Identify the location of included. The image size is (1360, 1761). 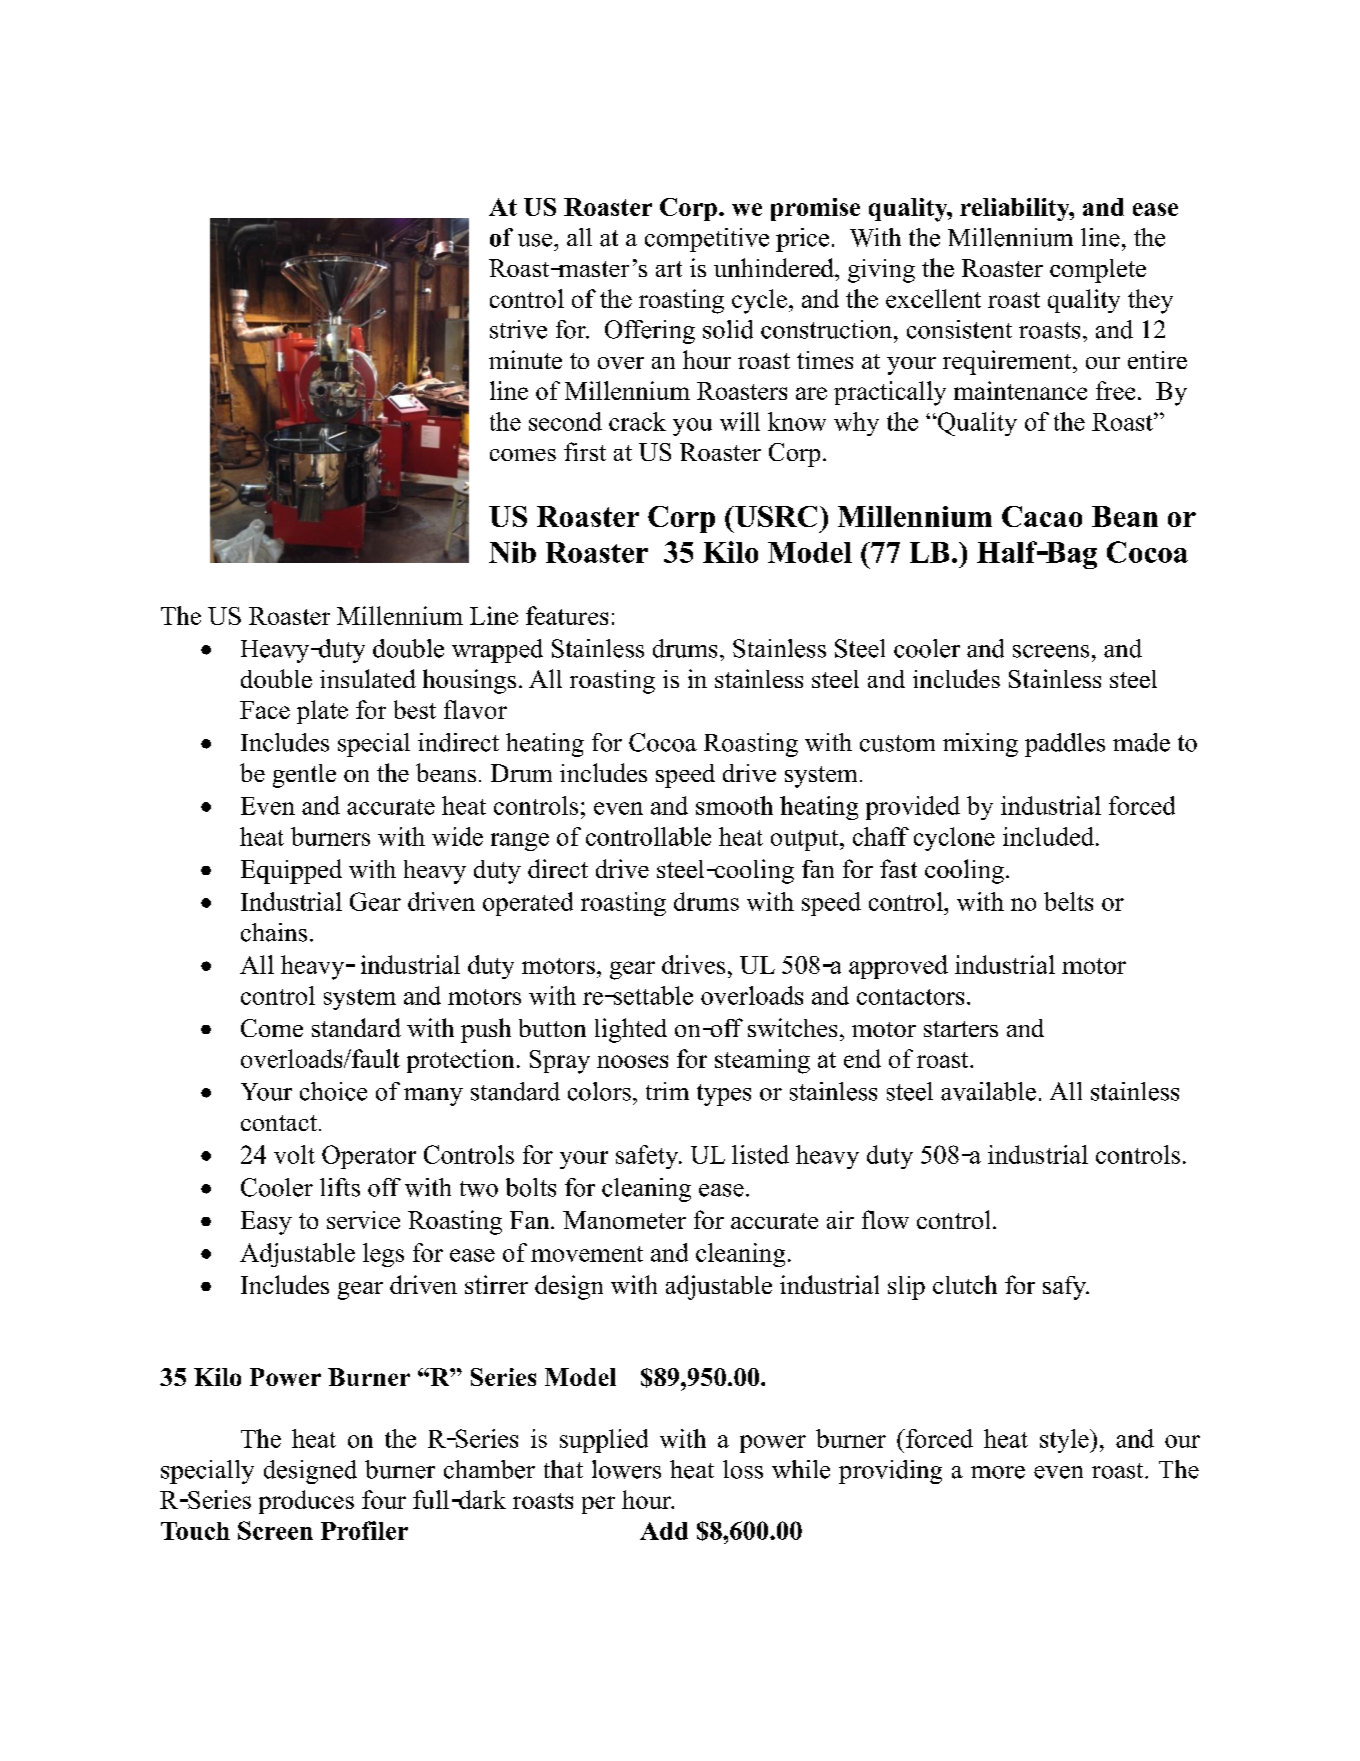
(1048, 836).
